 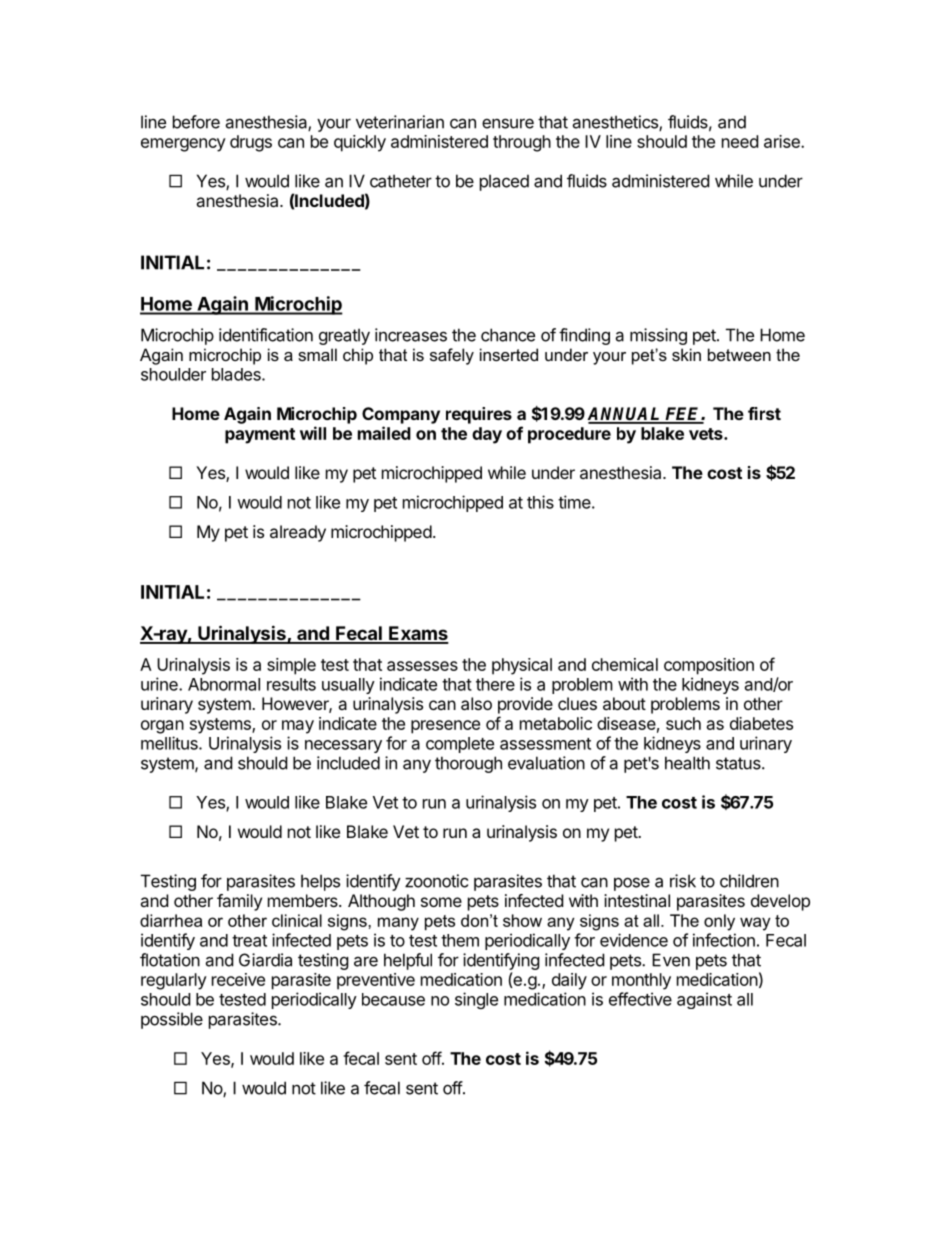 What do you see at coordinates (508, 123) in the document?
I see `ensure` at bounding box center [508, 123].
